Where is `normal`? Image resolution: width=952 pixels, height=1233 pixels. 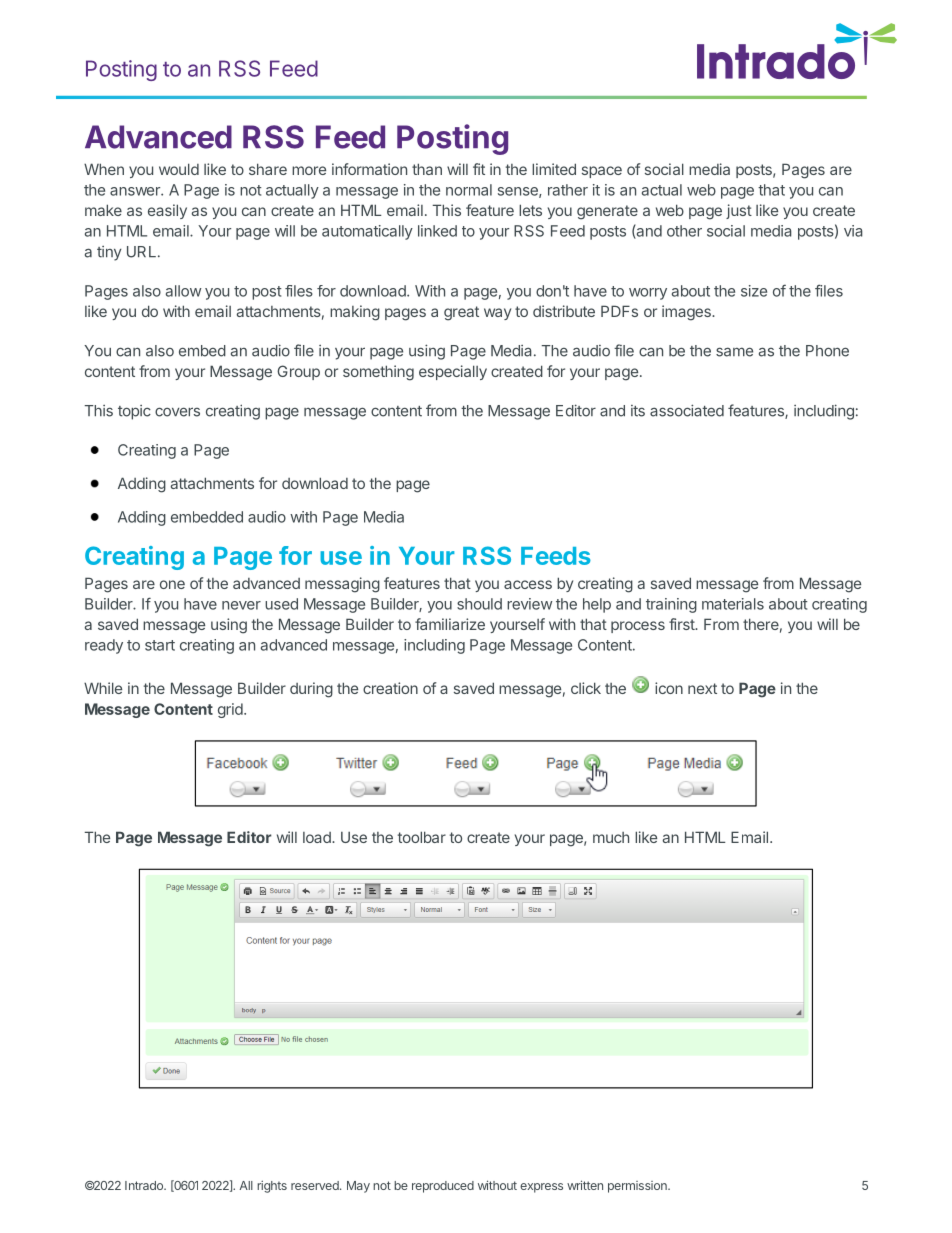 normal is located at coordinates (469, 190).
